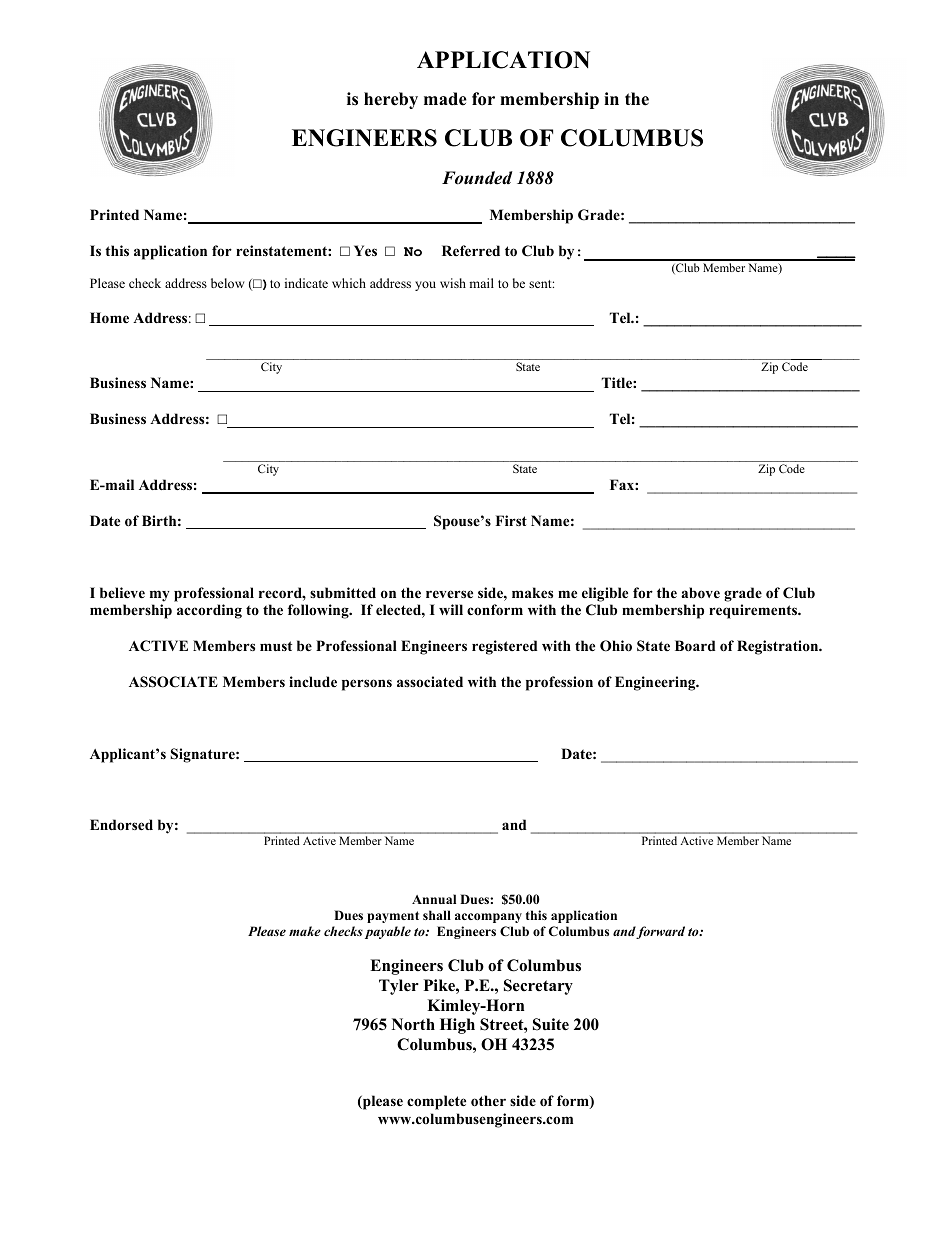  What do you see at coordinates (109, 318) in the page?
I see `Home` at bounding box center [109, 318].
